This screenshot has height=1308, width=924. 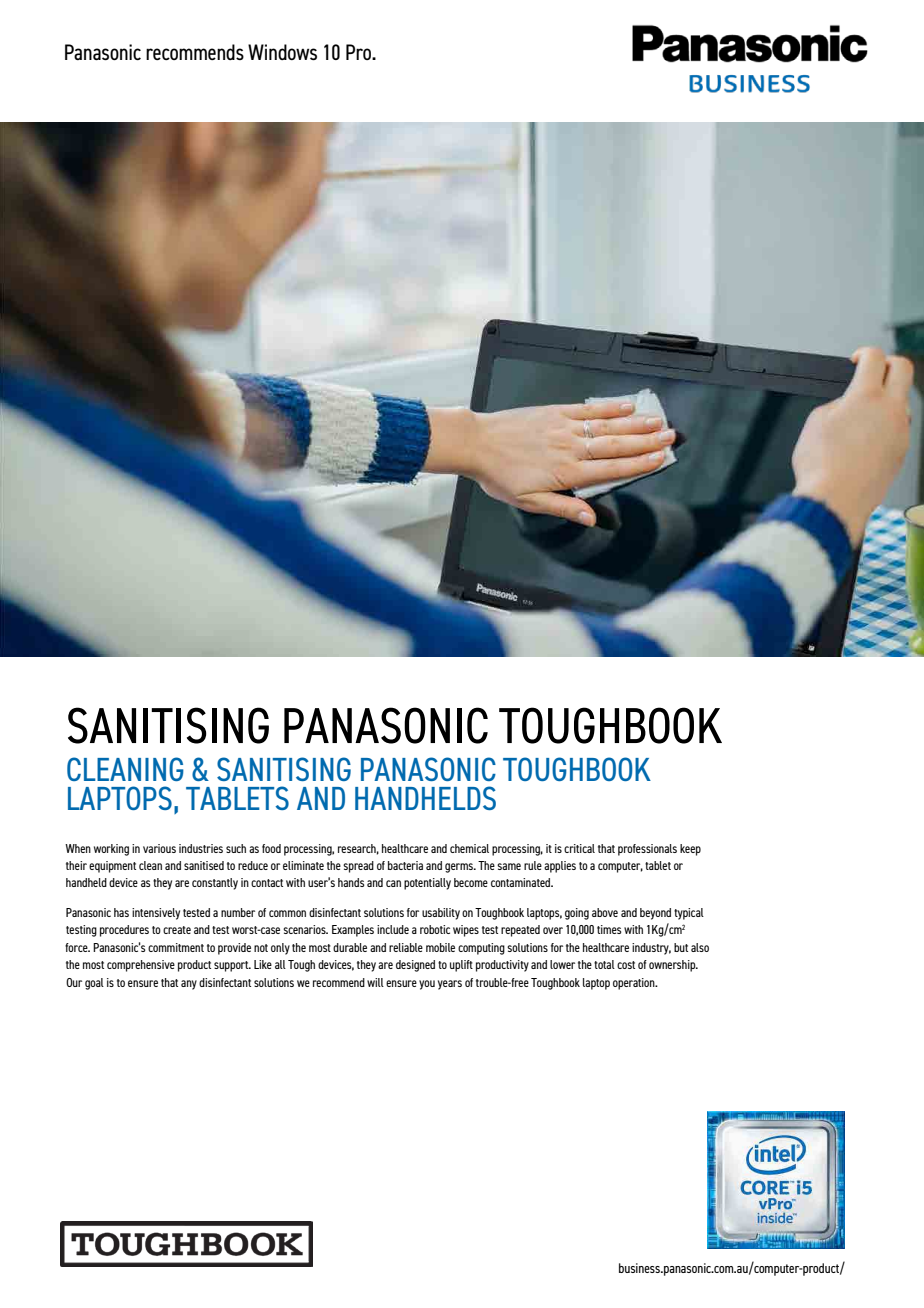 What do you see at coordinates (201, 848) in the screenshot?
I see `industries` at bounding box center [201, 848].
